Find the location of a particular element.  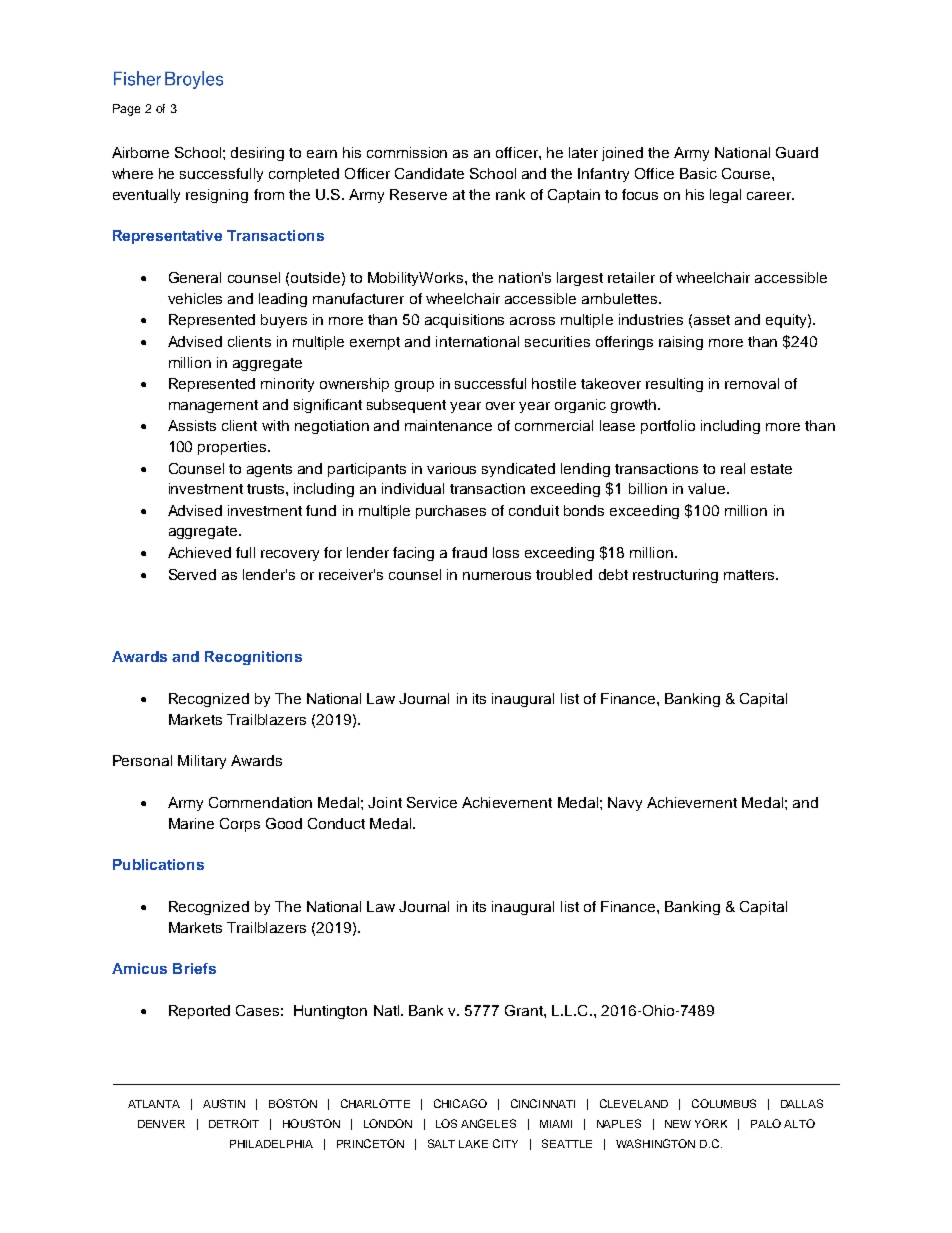

CHICAGO is located at coordinates (460, 1103).
